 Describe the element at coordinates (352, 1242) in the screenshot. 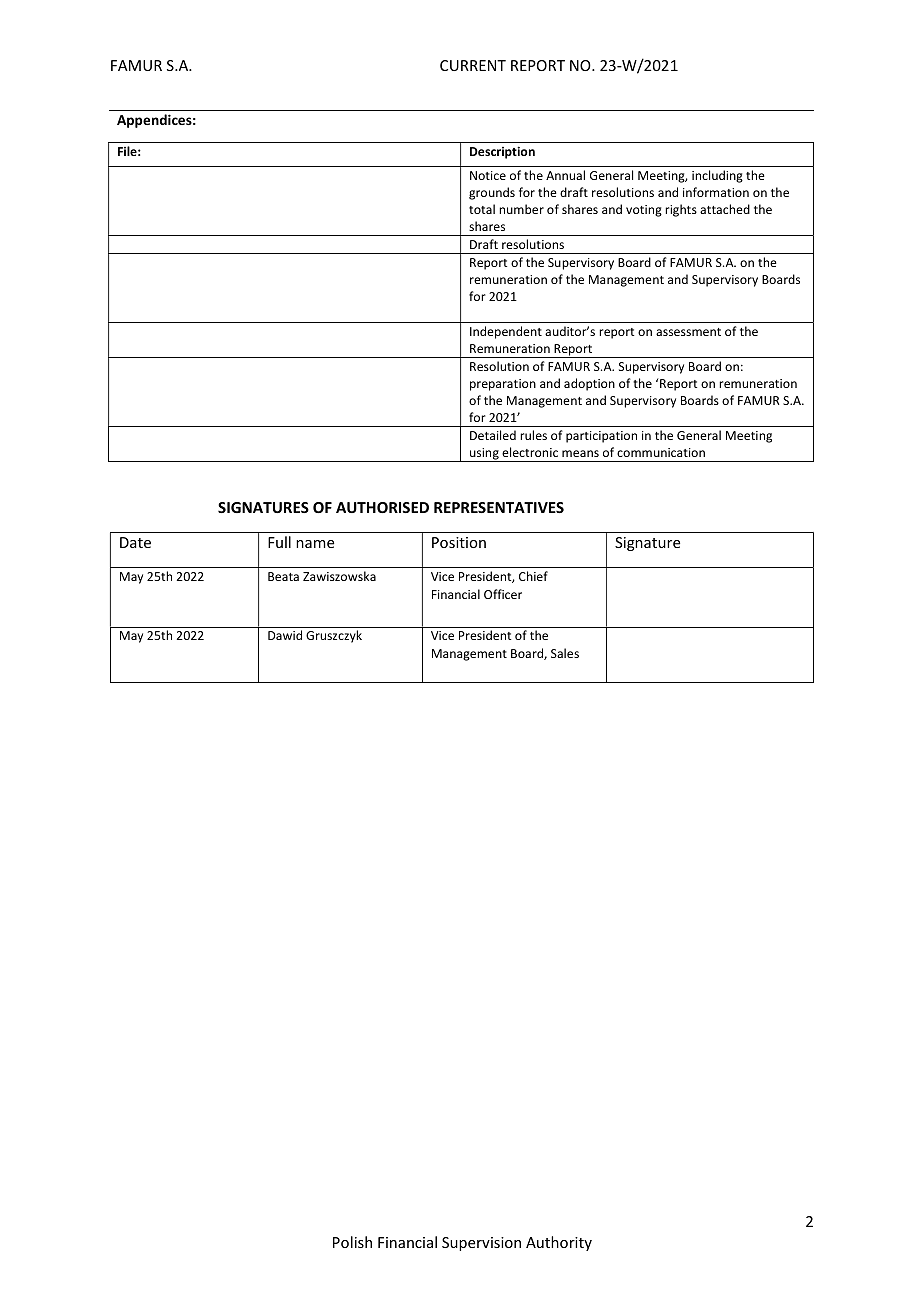

I see `Polish` at that location.
